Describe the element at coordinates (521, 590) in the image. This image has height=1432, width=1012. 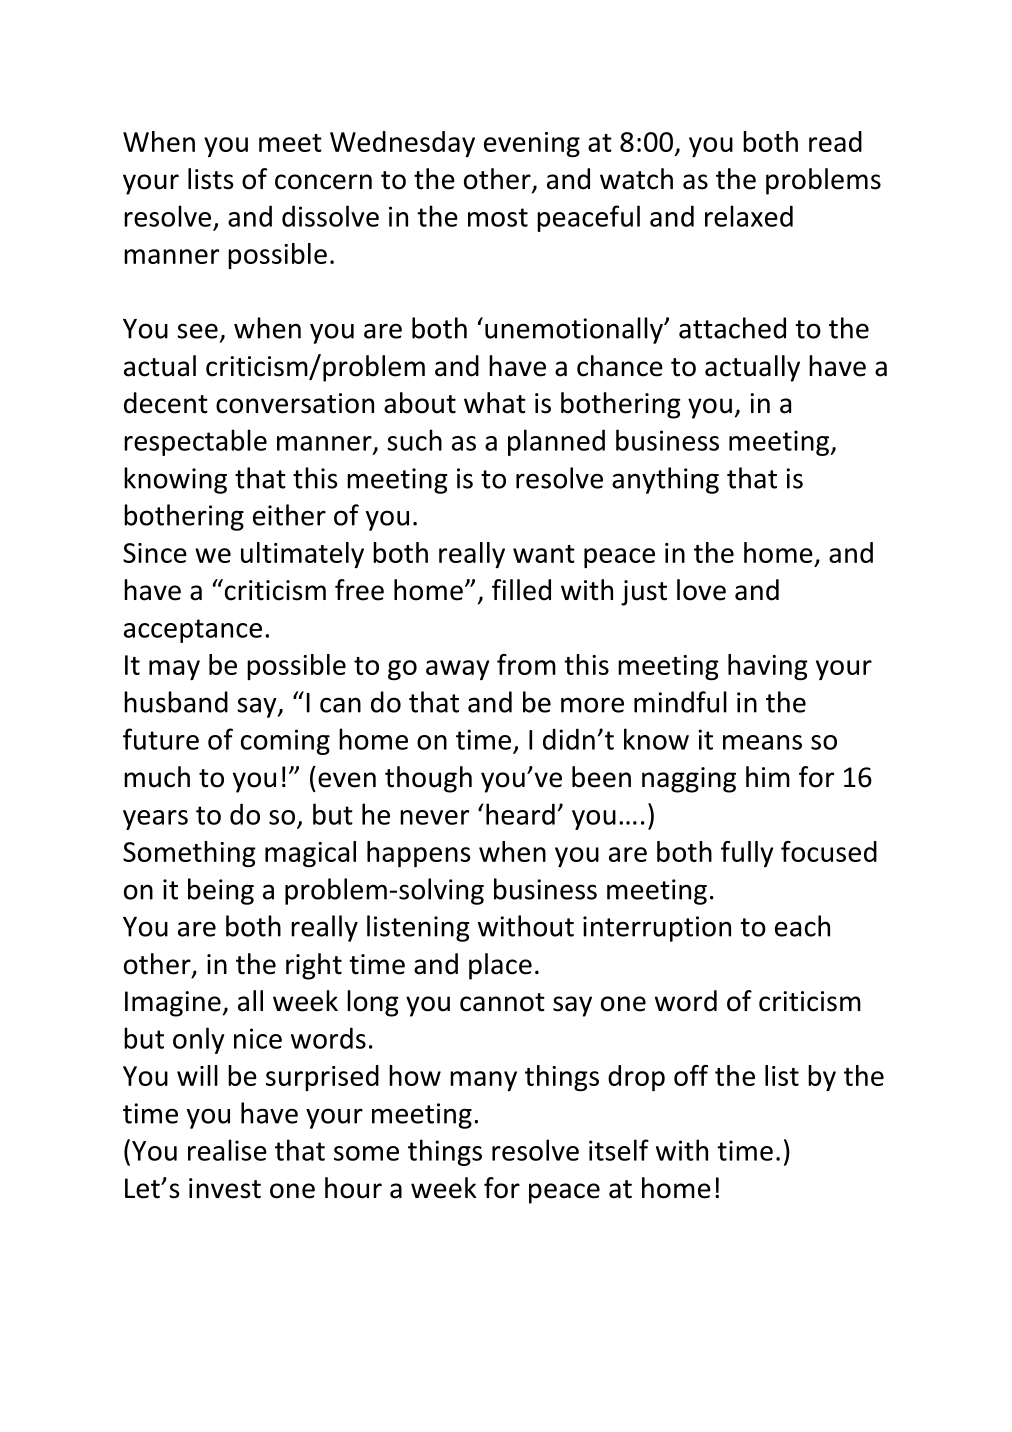
I see `filled` at that location.
